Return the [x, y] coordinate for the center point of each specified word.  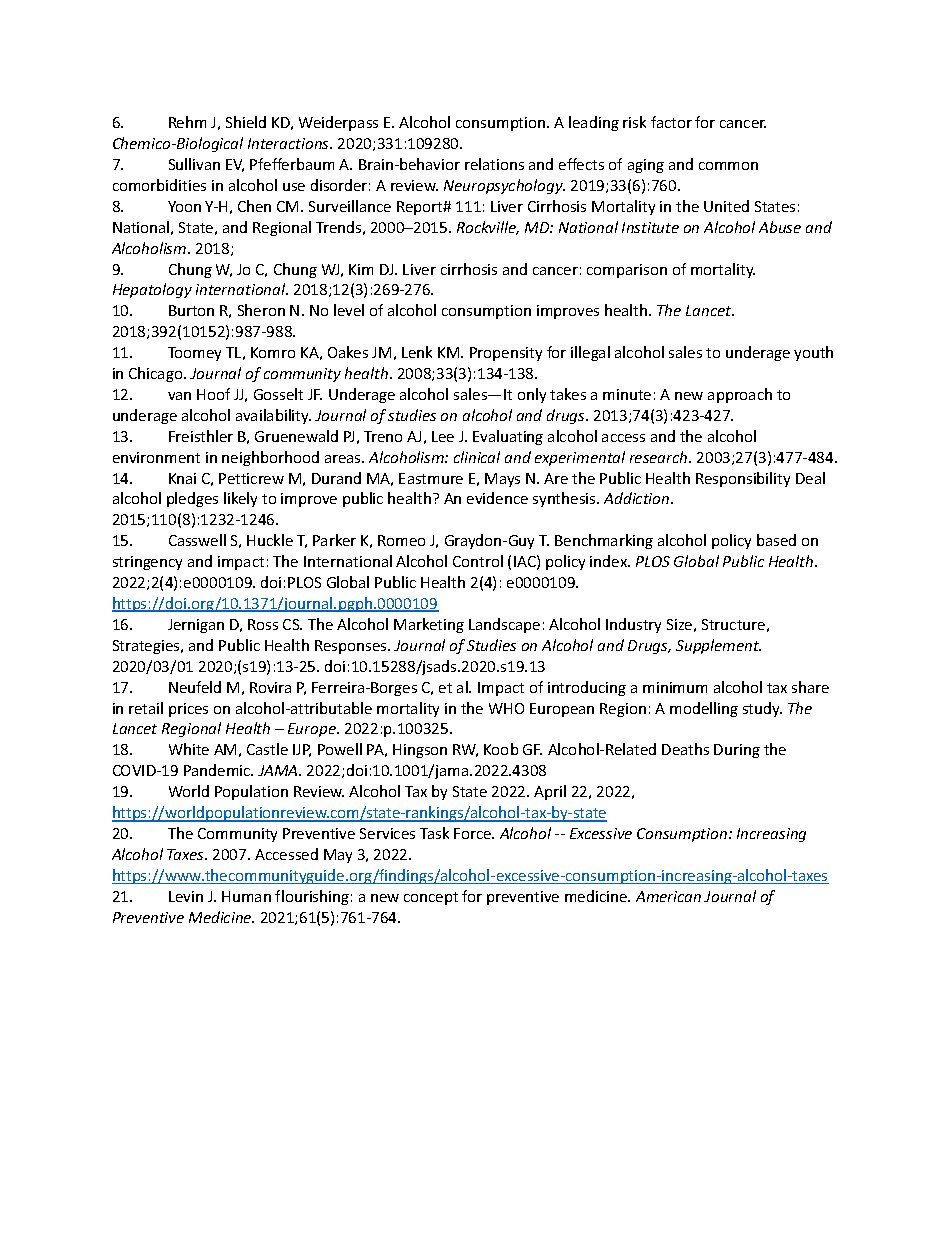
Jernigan [196, 626]
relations [494, 164]
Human [246, 896]
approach [740, 395]
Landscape [504, 625]
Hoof [213, 394]
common [728, 166]
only [532, 395]
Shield [246, 122]
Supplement [718, 646]
